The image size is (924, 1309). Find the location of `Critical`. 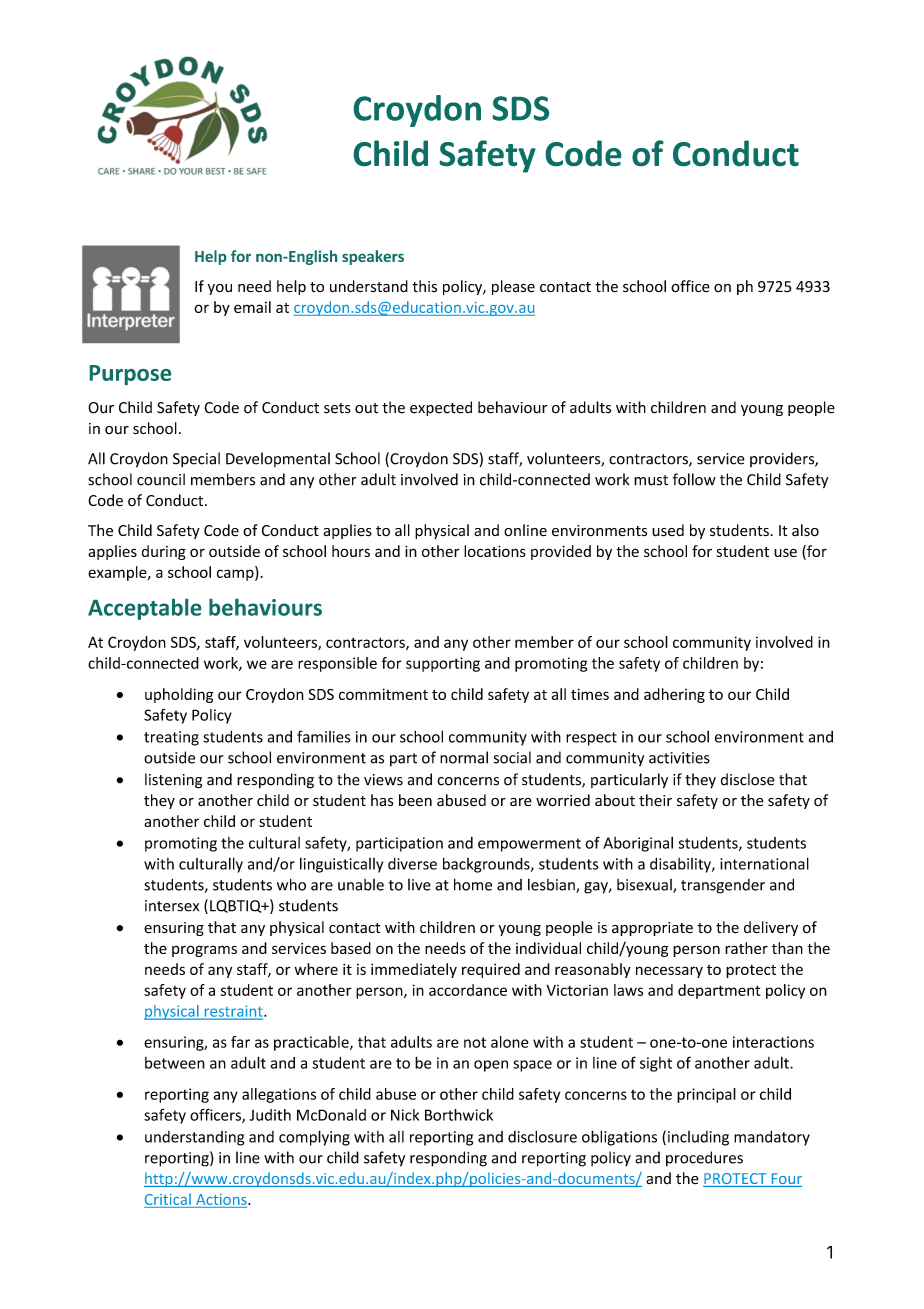

Critical is located at coordinates (168, 1199).
